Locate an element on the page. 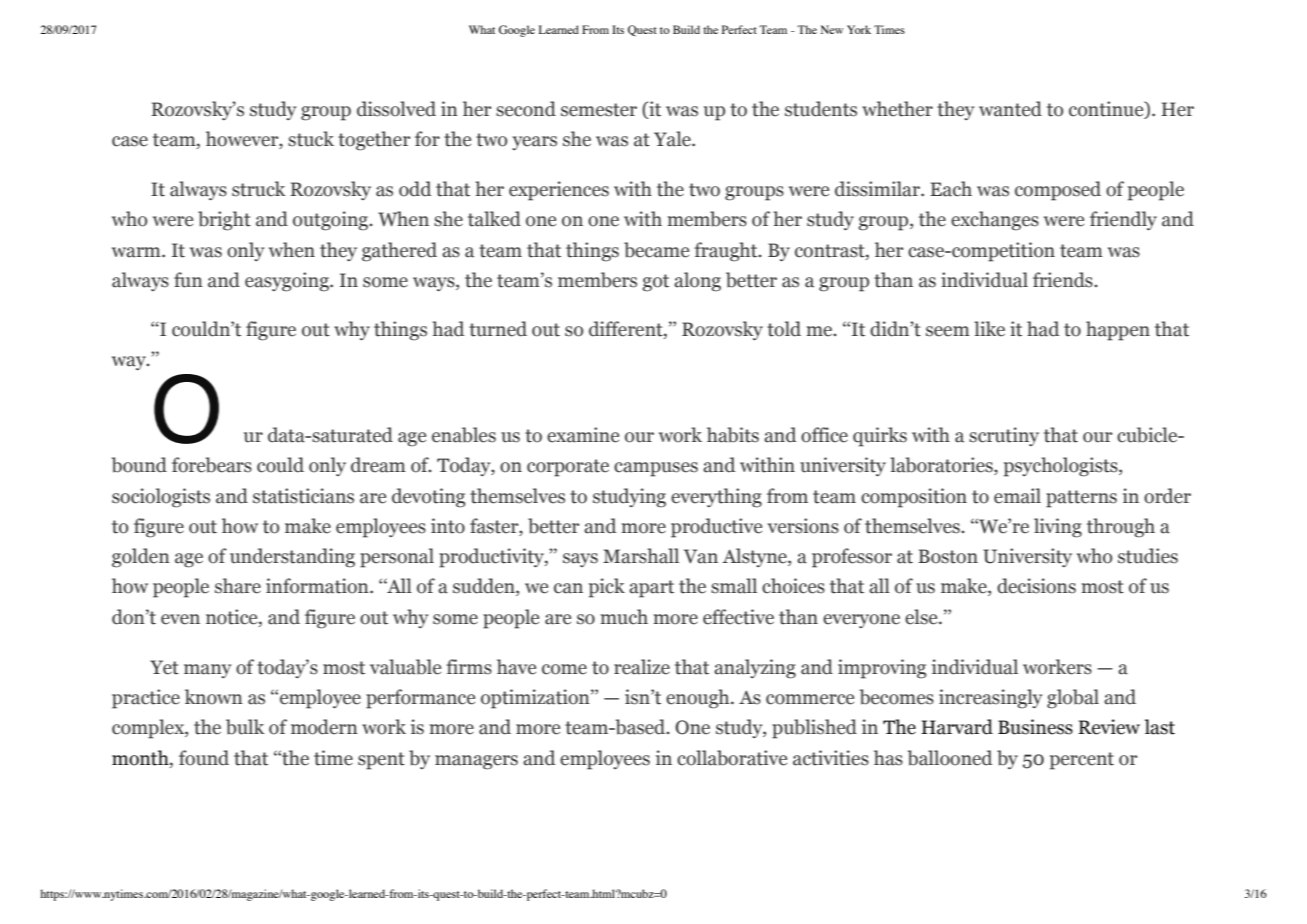 Image resolution: width=1307 pixels, height=924 pixels. bulk is located at coordinates (245, 727).
